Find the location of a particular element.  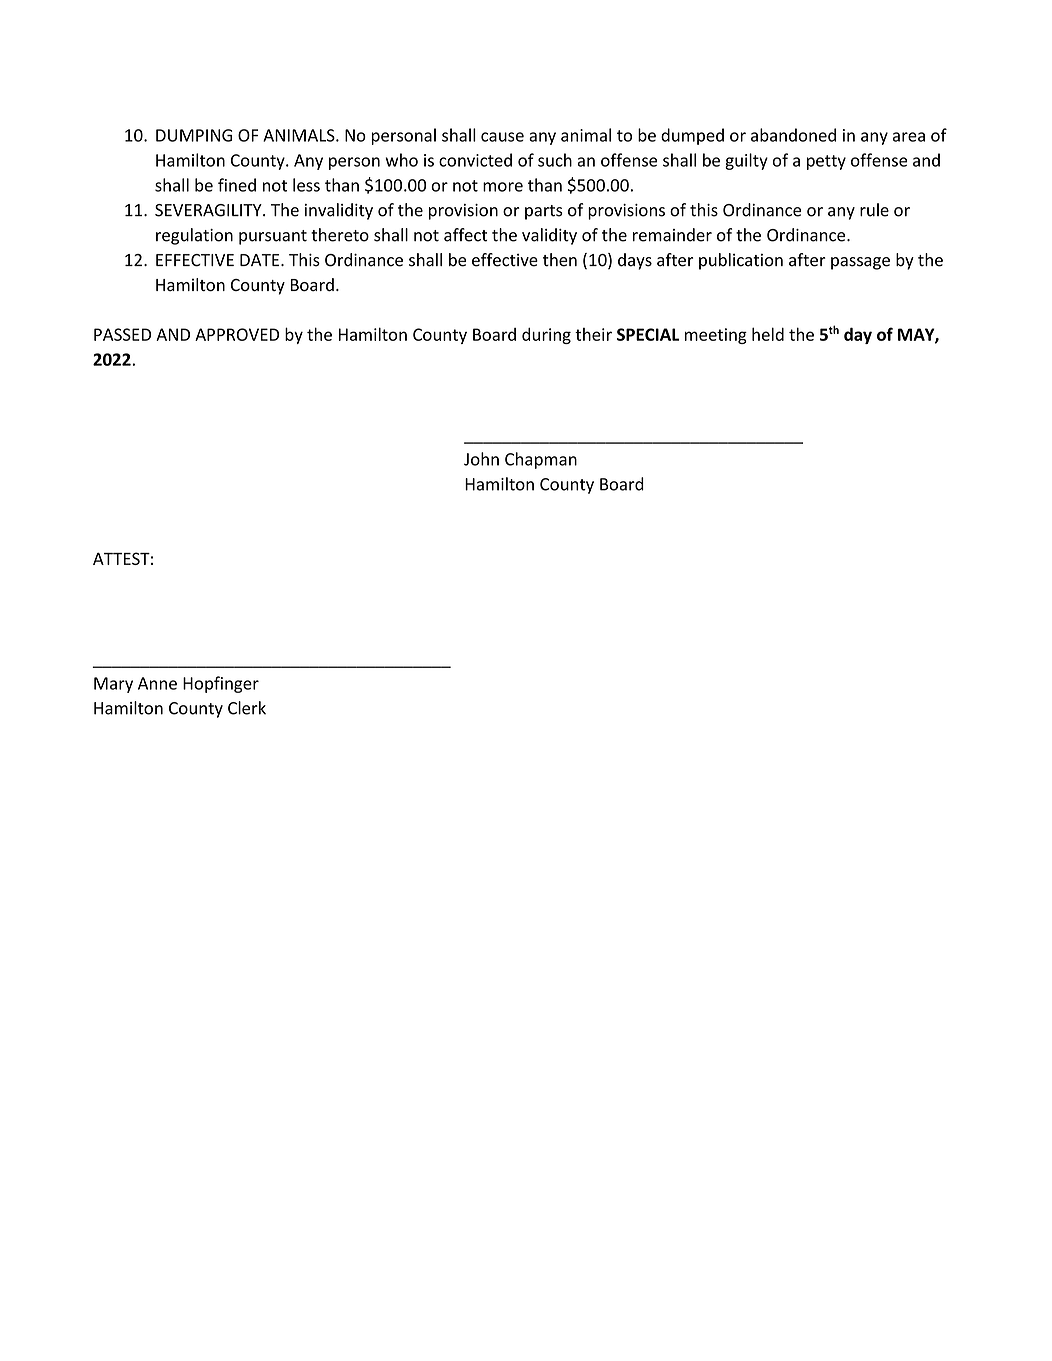

held is located at coordinates (768, 334).
